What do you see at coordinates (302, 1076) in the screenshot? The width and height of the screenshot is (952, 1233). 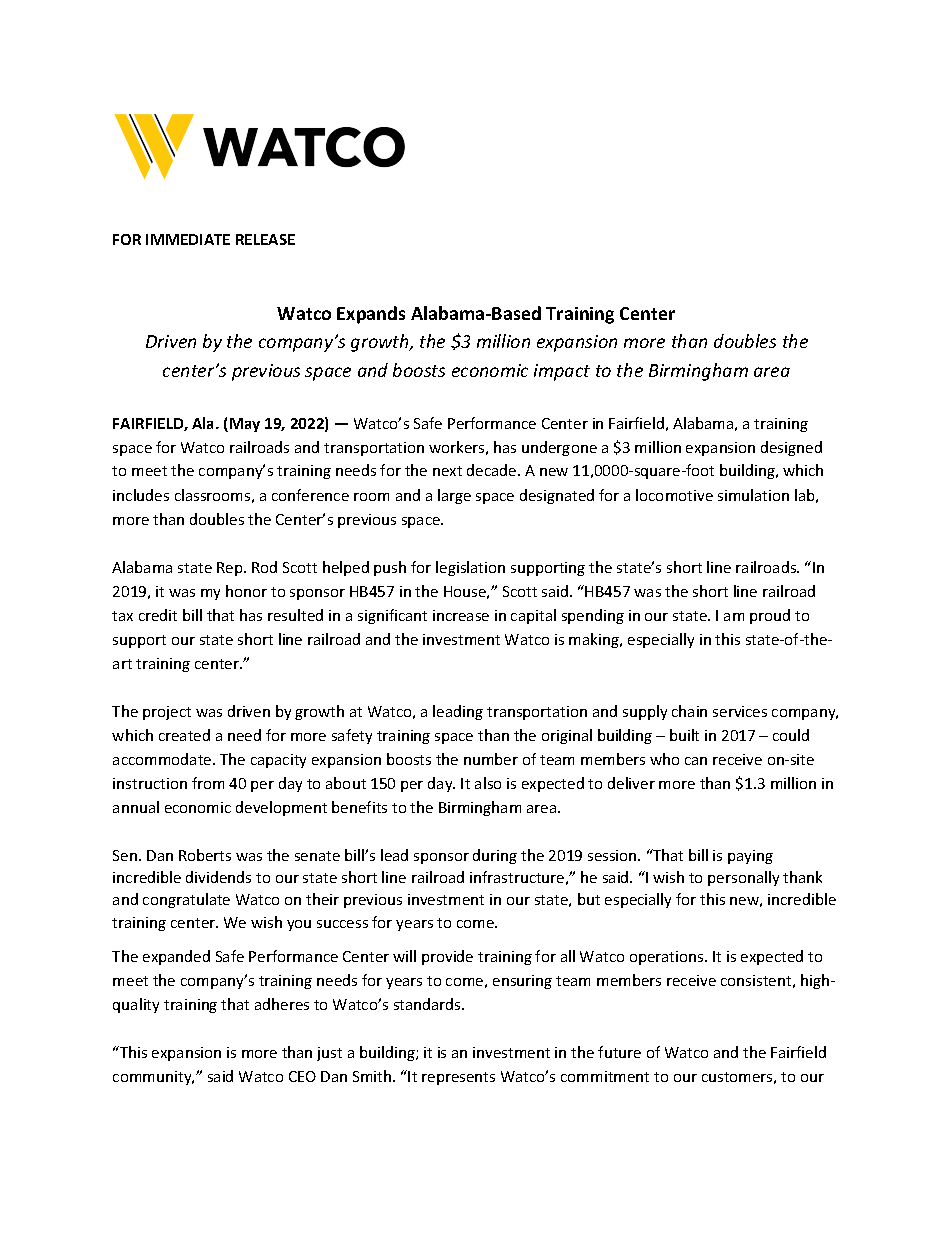 I see `CEO` at bounding box center [302, 1076].
